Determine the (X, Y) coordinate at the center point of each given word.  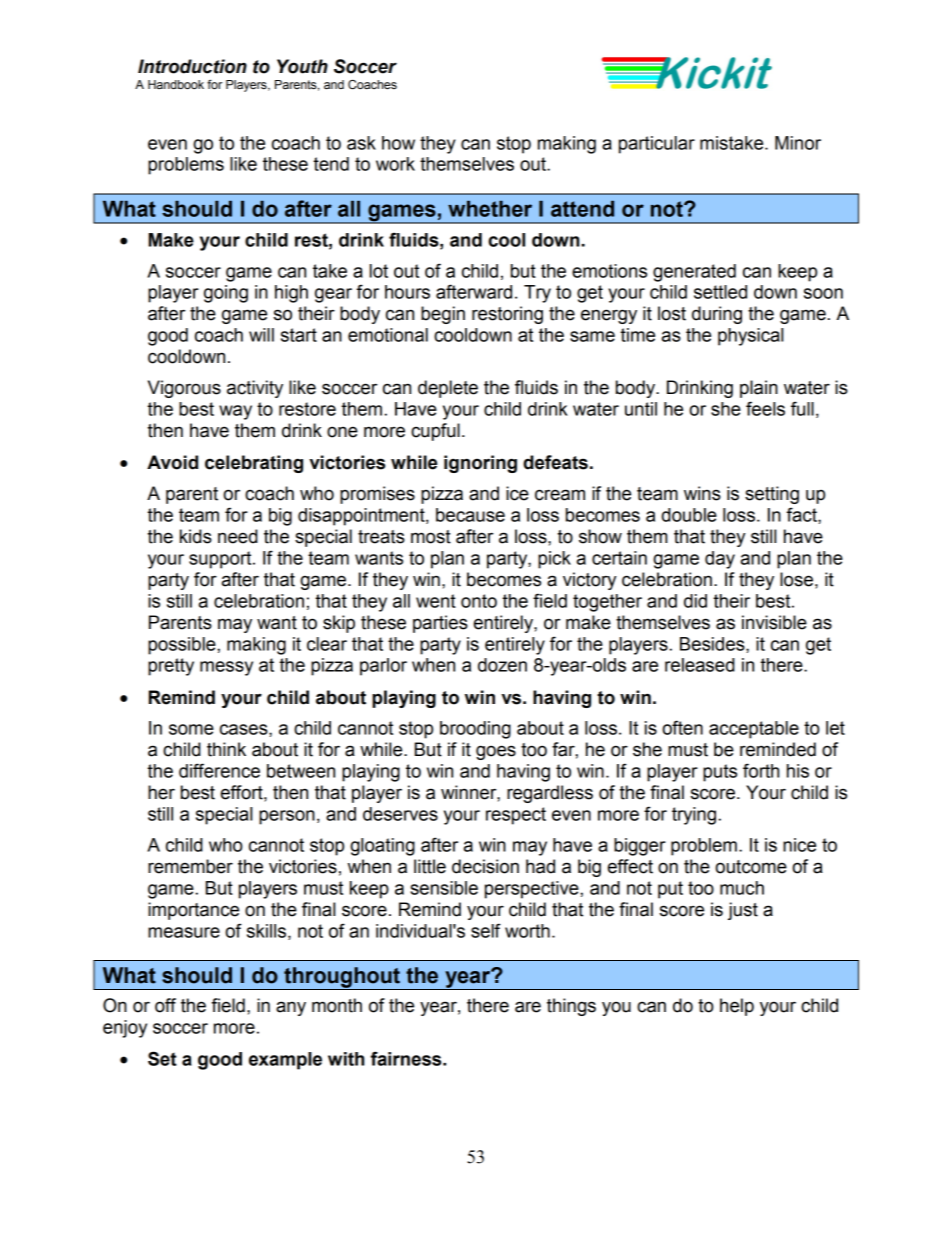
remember (190, 866)
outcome (751, 867)
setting (772, 495)
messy (226, 668)
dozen (502, 665)
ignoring (480, 464)
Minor (798, 143)
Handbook (176, 84)
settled (720, 292)
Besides (713, 645)
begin (443, 315)
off (165, 1005)
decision (485, 866)
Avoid (172, 462)
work (395, 164)
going (226, 294)
